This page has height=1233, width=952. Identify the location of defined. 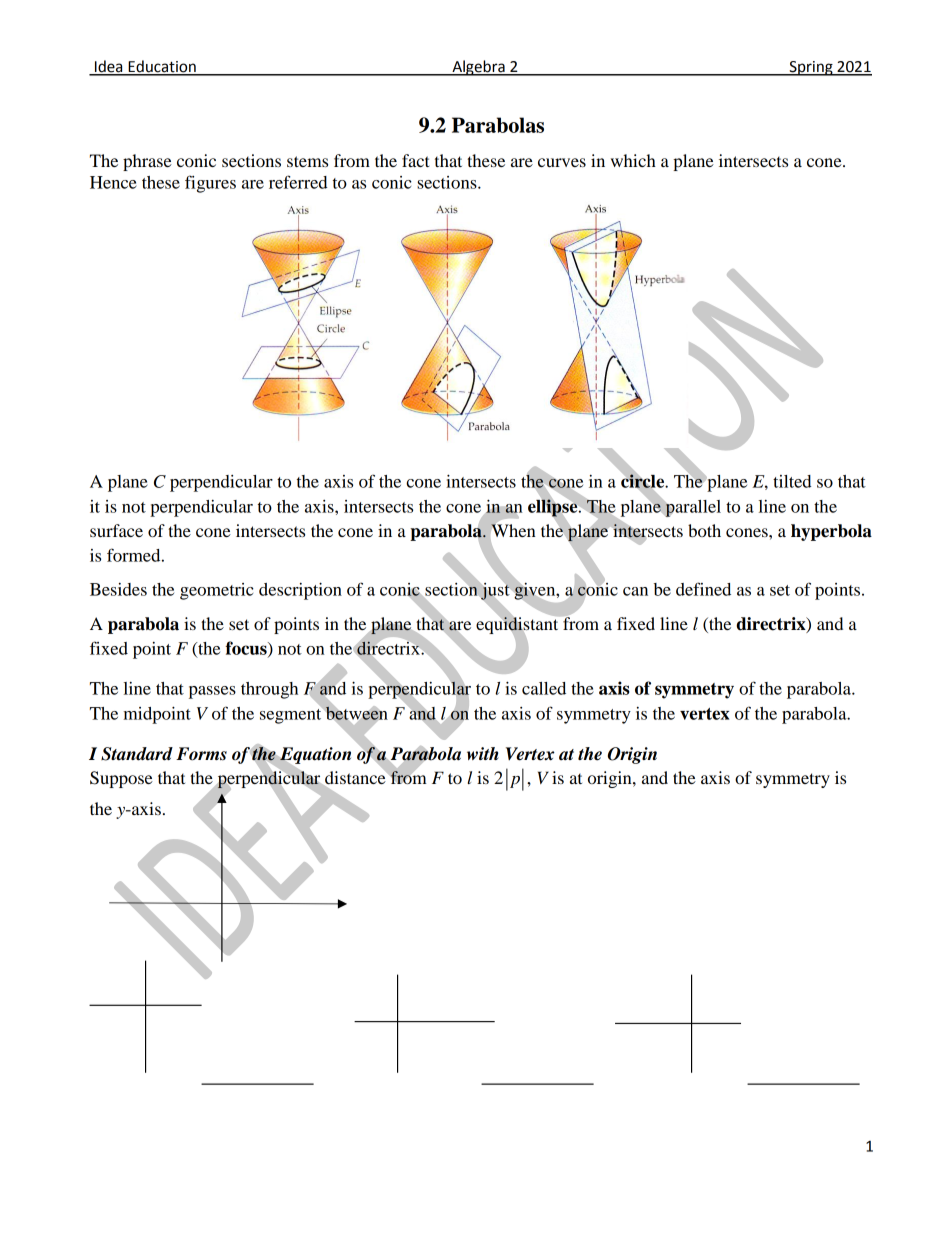
(703, 589).
